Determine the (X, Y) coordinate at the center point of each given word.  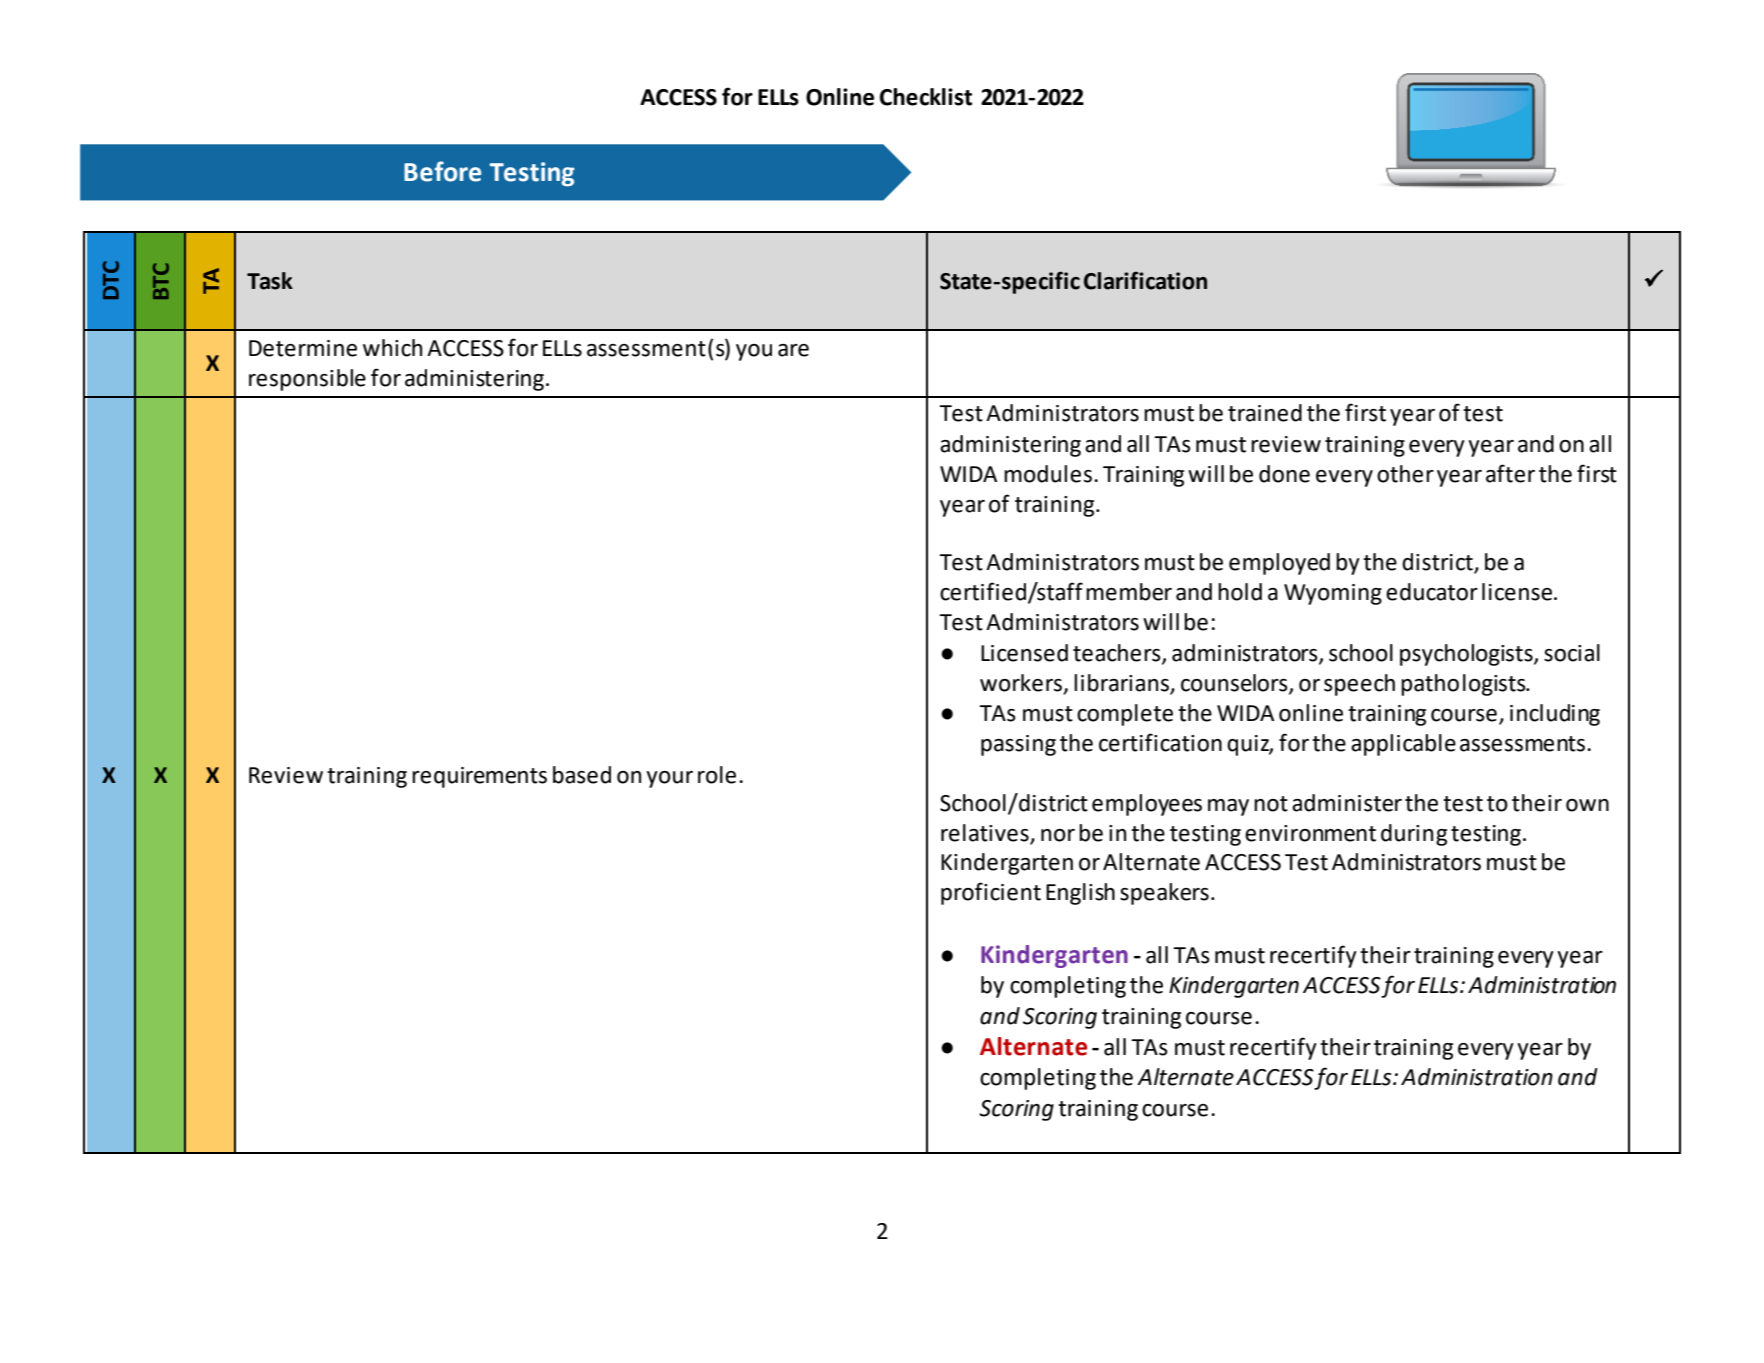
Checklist (926, 97)
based (582, 775)
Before (442, 171)
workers (1022, 683)
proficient (991, 893)
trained (1265, 413)
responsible (307, 380)
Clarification (1145, 280)
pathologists (1464, 685)
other (1405, 474)
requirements (479, 777)
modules (1048, 474)
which (392, 348)
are (793, 350)
